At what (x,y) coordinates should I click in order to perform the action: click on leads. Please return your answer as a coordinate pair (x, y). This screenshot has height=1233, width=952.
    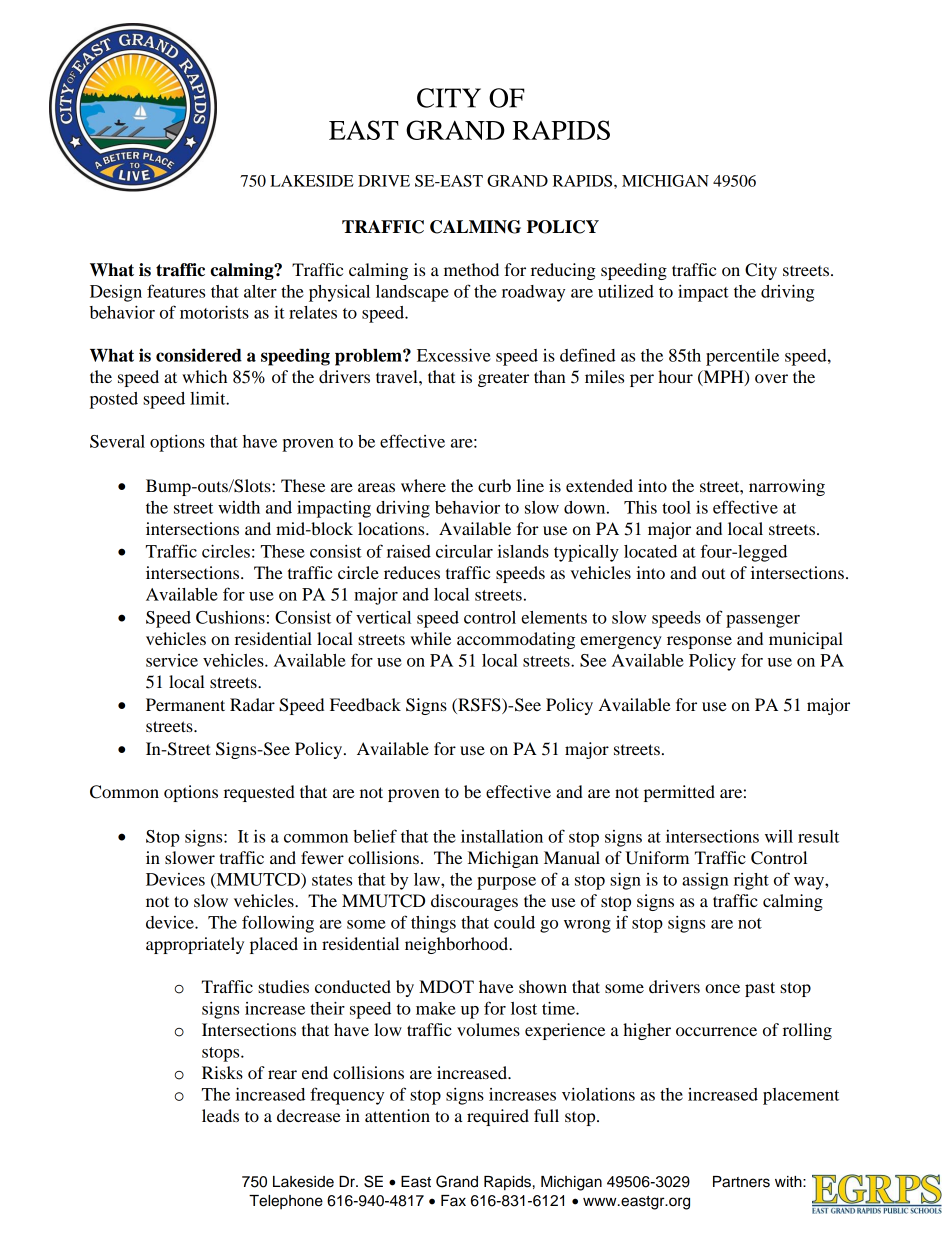
    Looking at the image, I should click on (220, 1115).
